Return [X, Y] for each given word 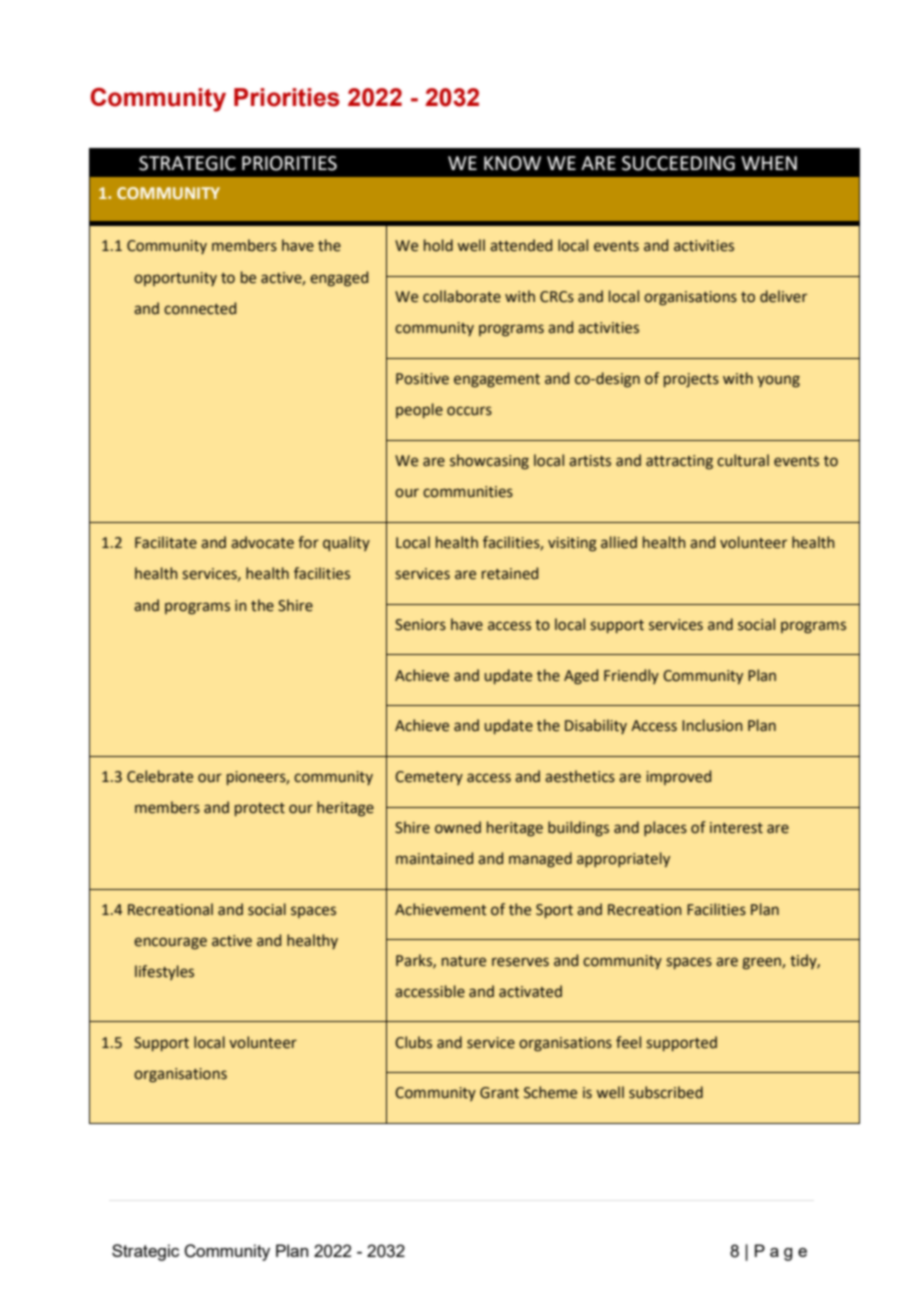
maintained [434, 858]
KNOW [512, 163]
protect [260, 809]
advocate [262, 542]
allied [619, 542]
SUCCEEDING [678, 163]
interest [736, 828]
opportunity [175, 279]
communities [468, 492]
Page [781, 1252]
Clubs [413, 1042]
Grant [499, 1093]
